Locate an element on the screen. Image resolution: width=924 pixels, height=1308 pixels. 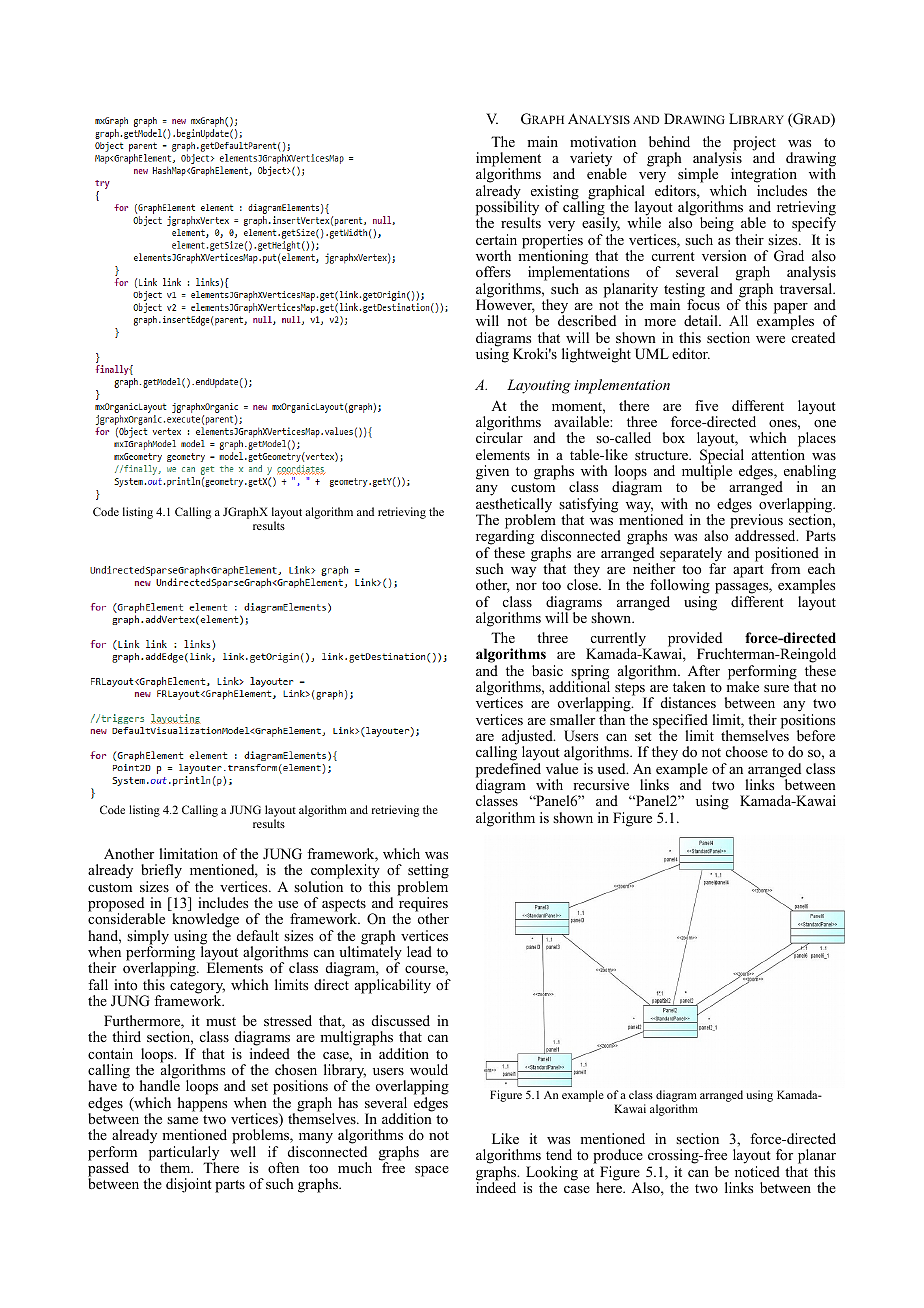
briefly is located at coordinates (161, 873).
